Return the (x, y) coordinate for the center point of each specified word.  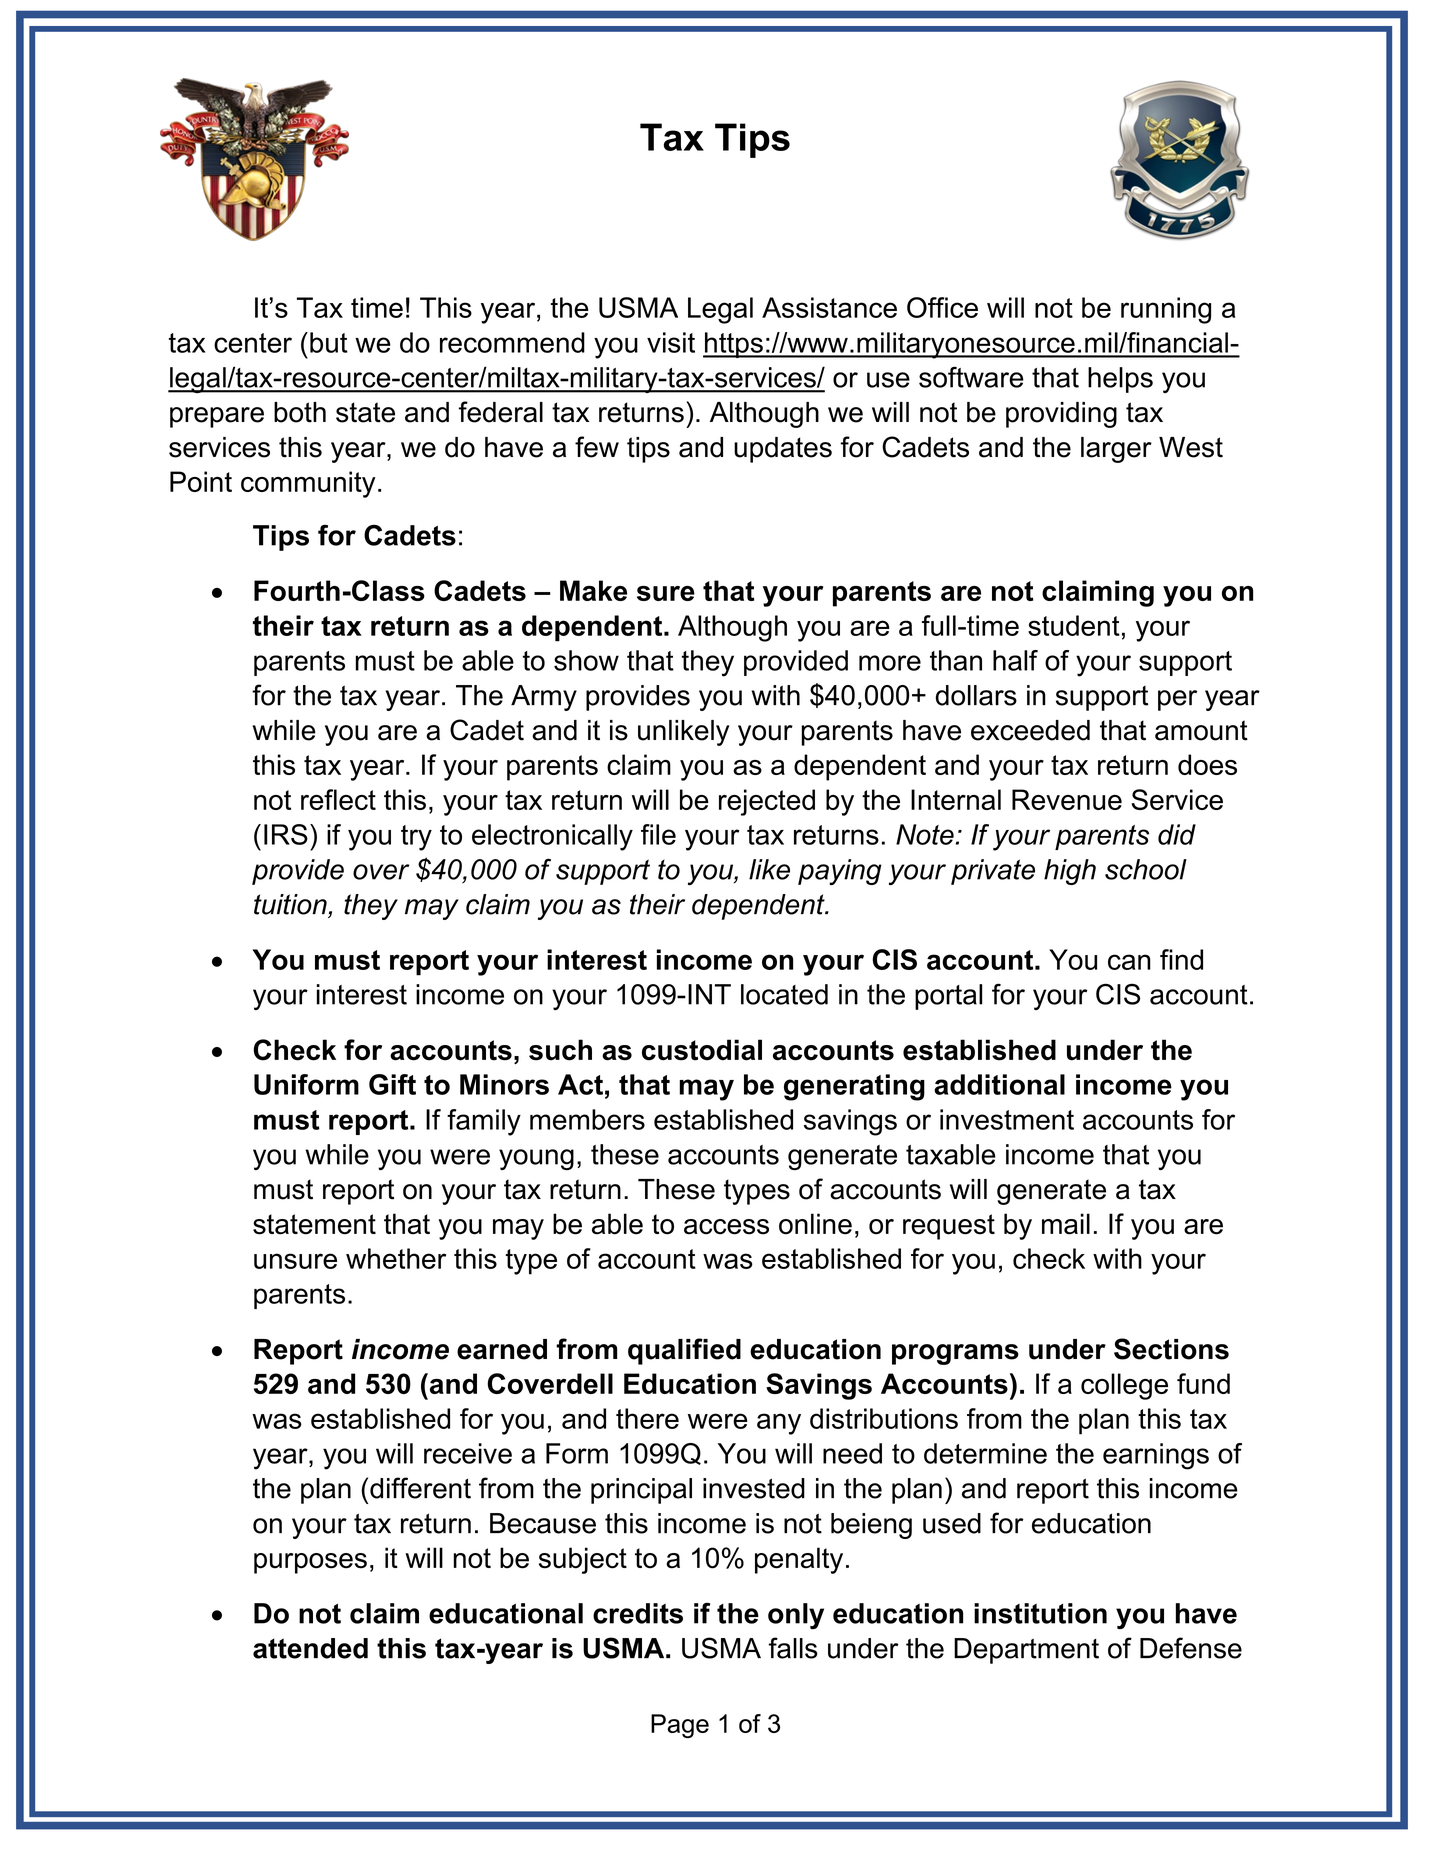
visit (671, 342)
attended (310, 1648)
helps (1120, 380)
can (1129, 962)
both (300, 412)
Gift (392, 1084)
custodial (702, 1050)
